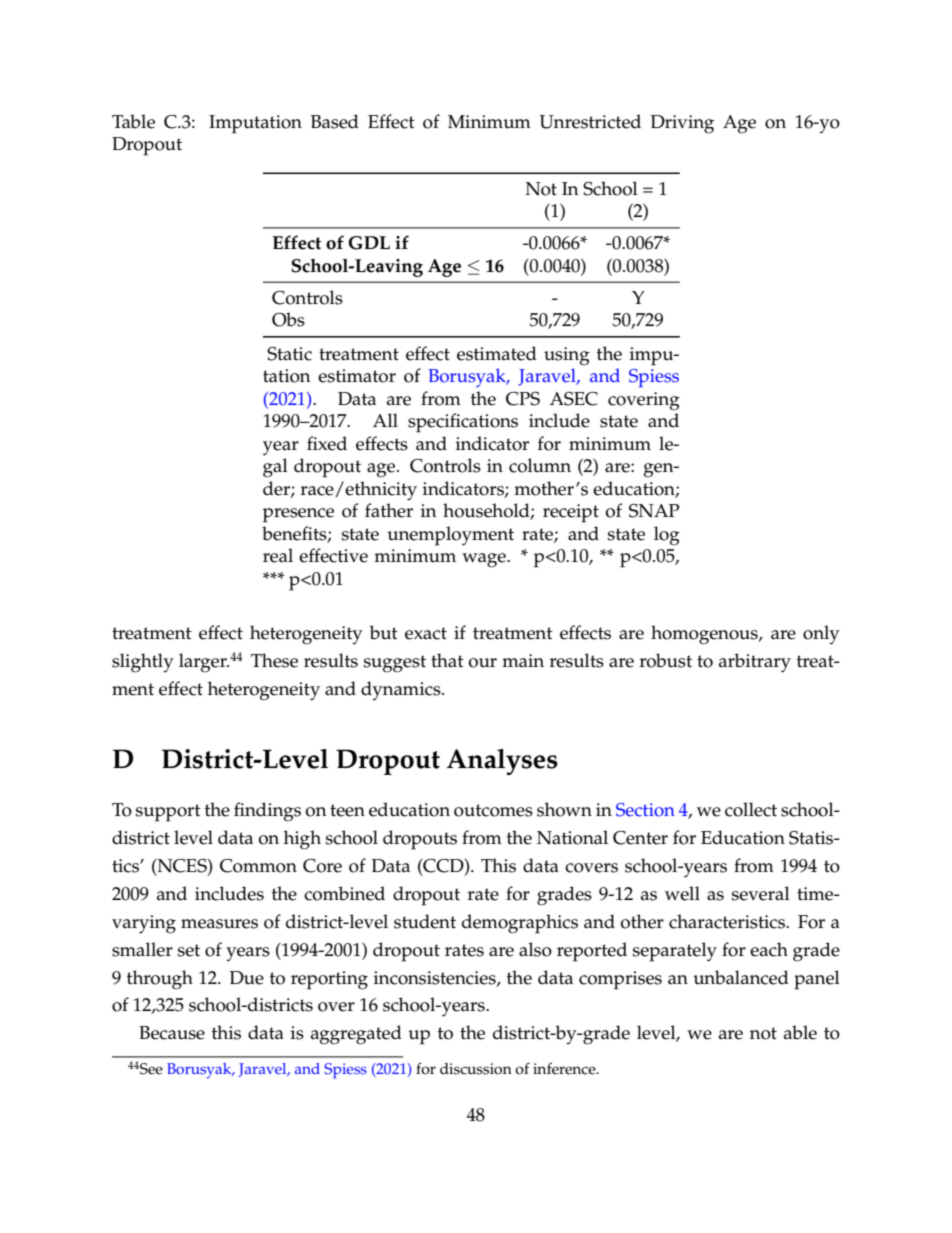 The width and height of the page is (952, 1233). Describe the element at coordinates (485, 560) in the page. I see `wage` at that location.
